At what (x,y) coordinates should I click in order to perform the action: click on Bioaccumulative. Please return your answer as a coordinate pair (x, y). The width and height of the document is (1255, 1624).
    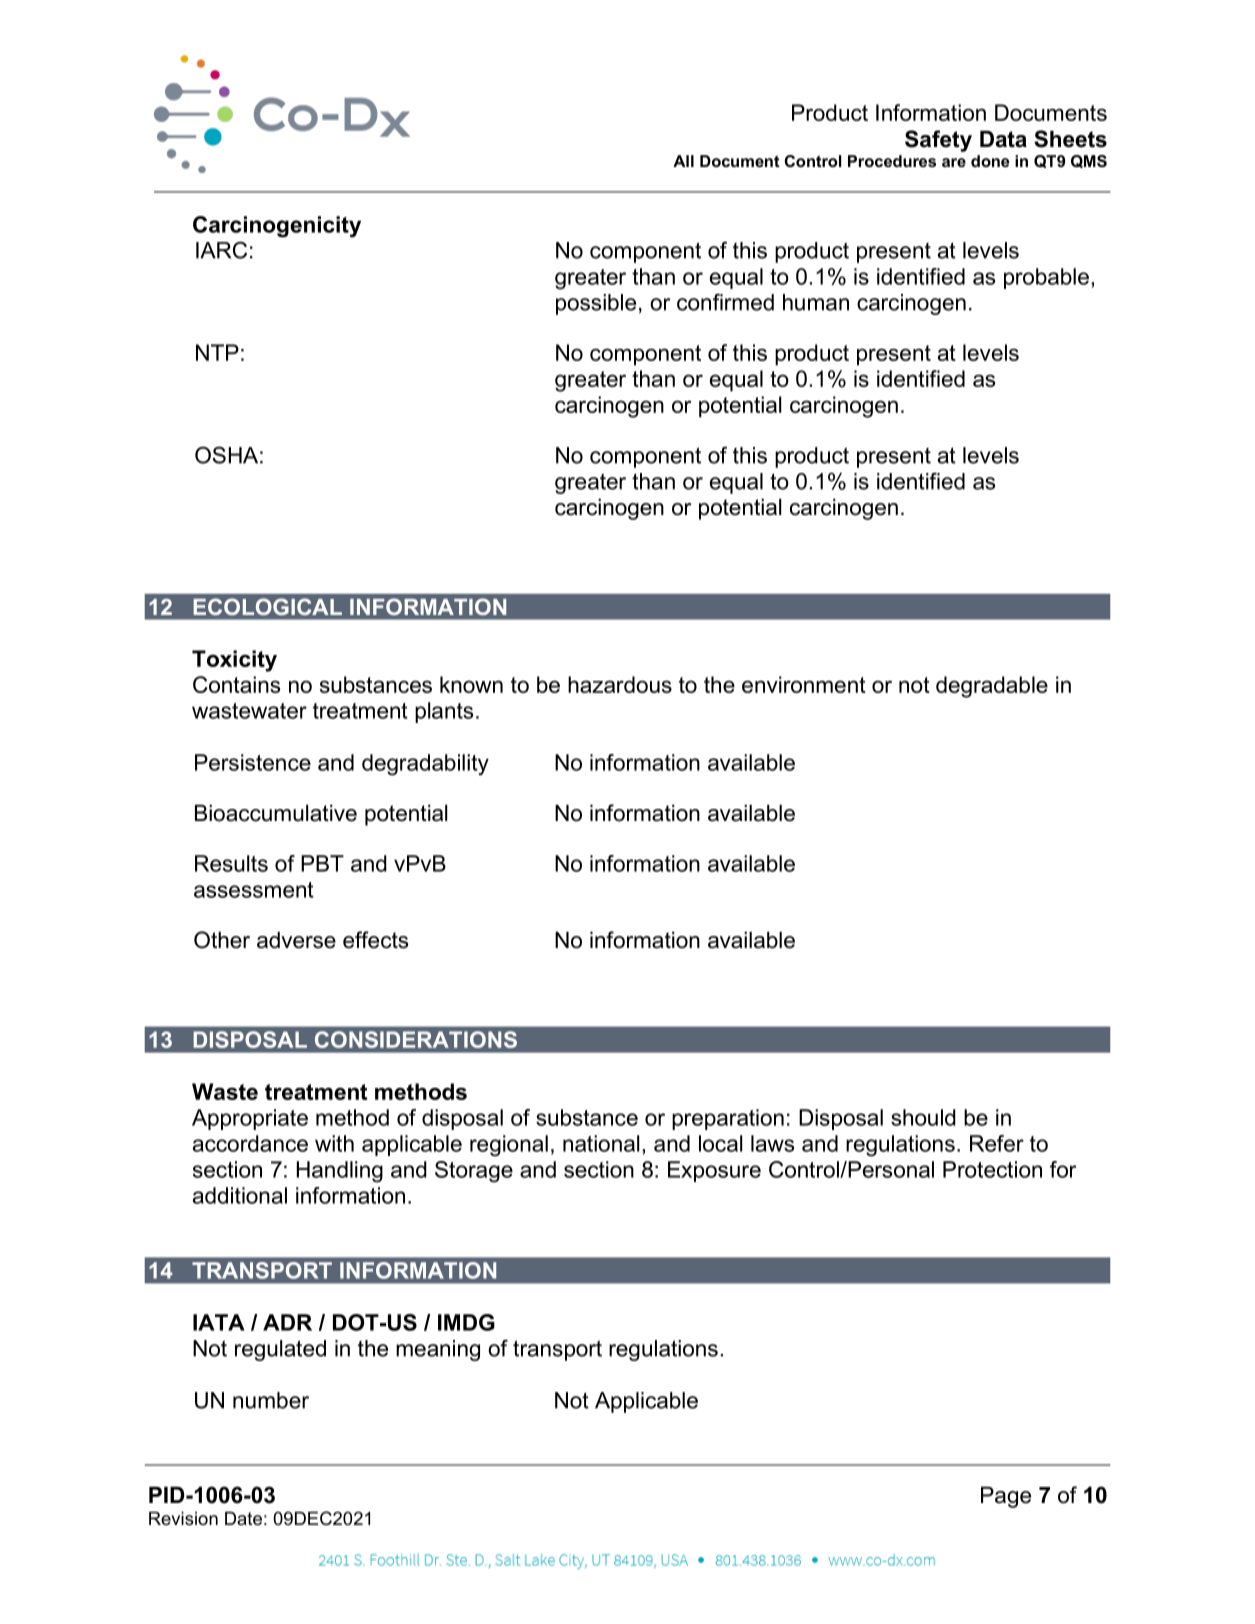
    Looking at the image, I should click on (276, 813).
